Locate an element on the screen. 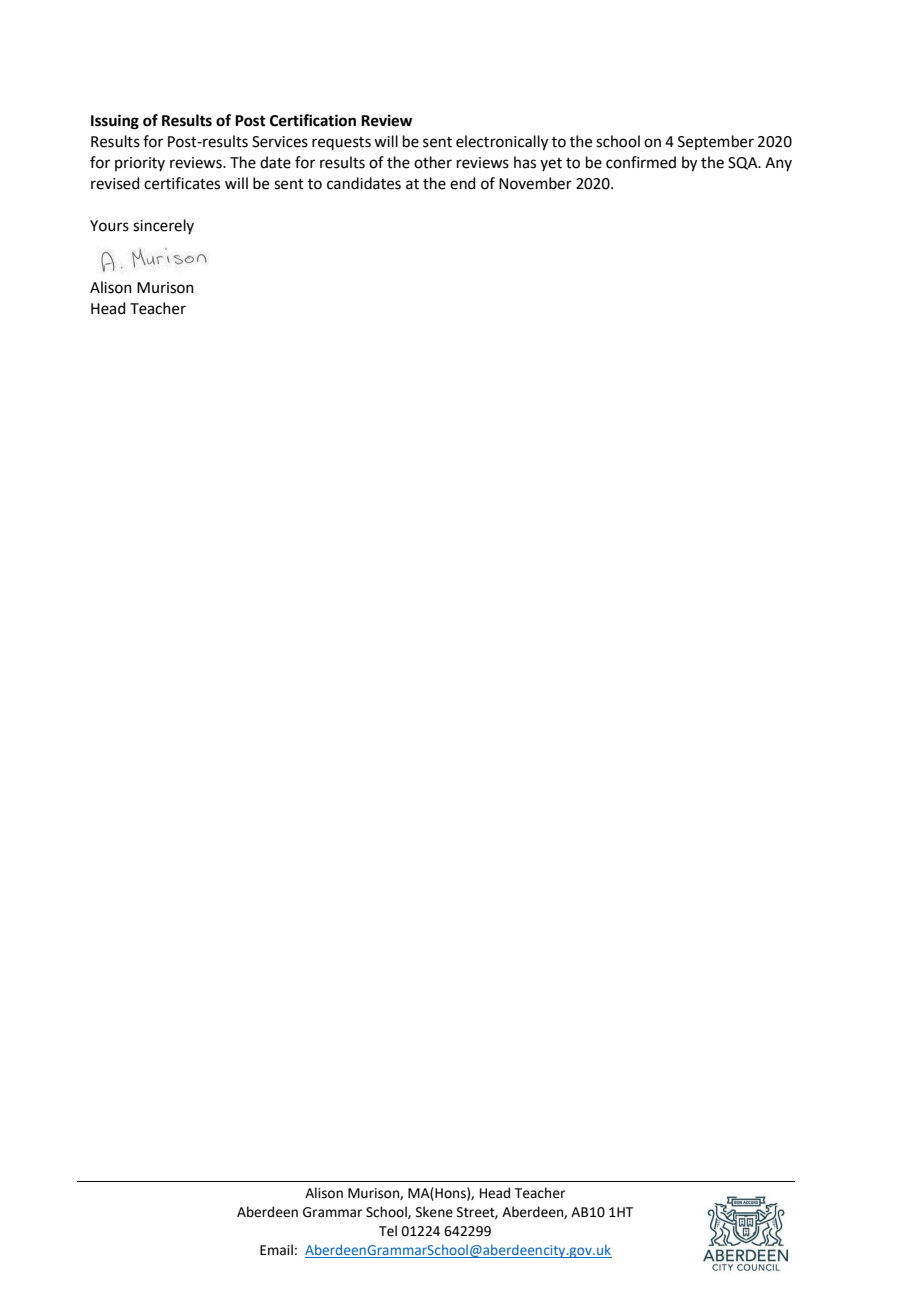  November is located at coordinates (535, 183).
